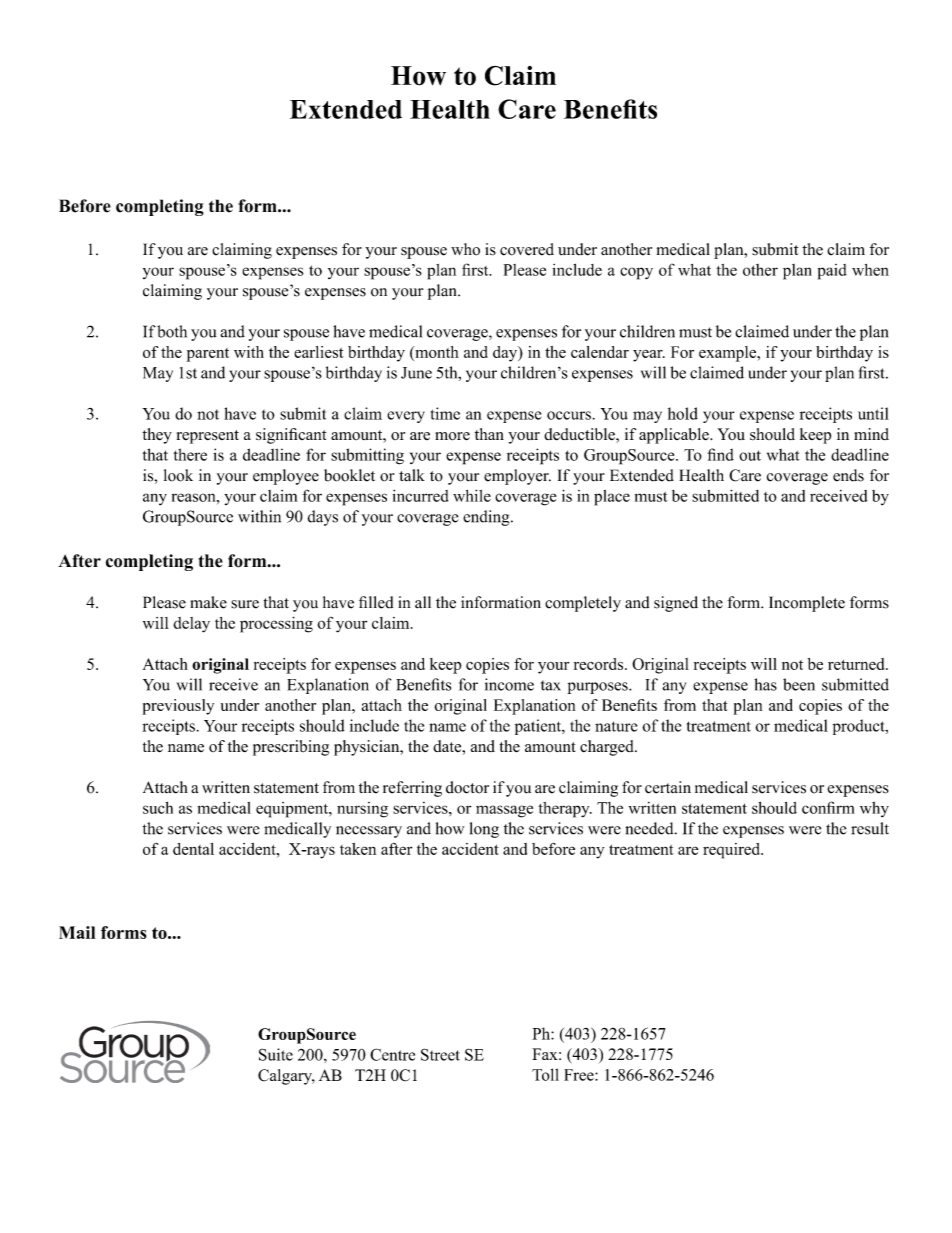  I want to click on both, so click(172, 331).
